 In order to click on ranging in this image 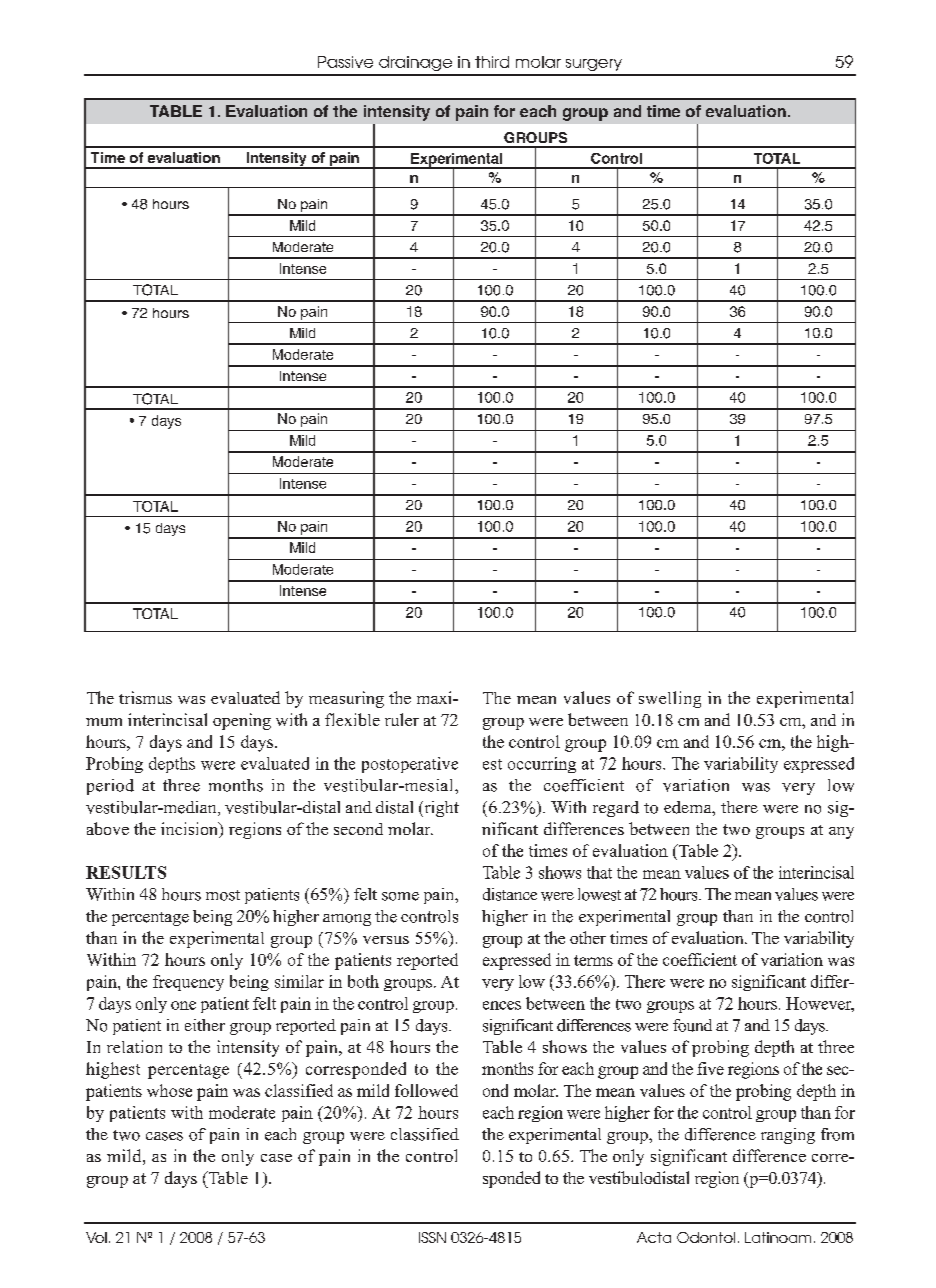, I will do `click(788, 1136)`.
